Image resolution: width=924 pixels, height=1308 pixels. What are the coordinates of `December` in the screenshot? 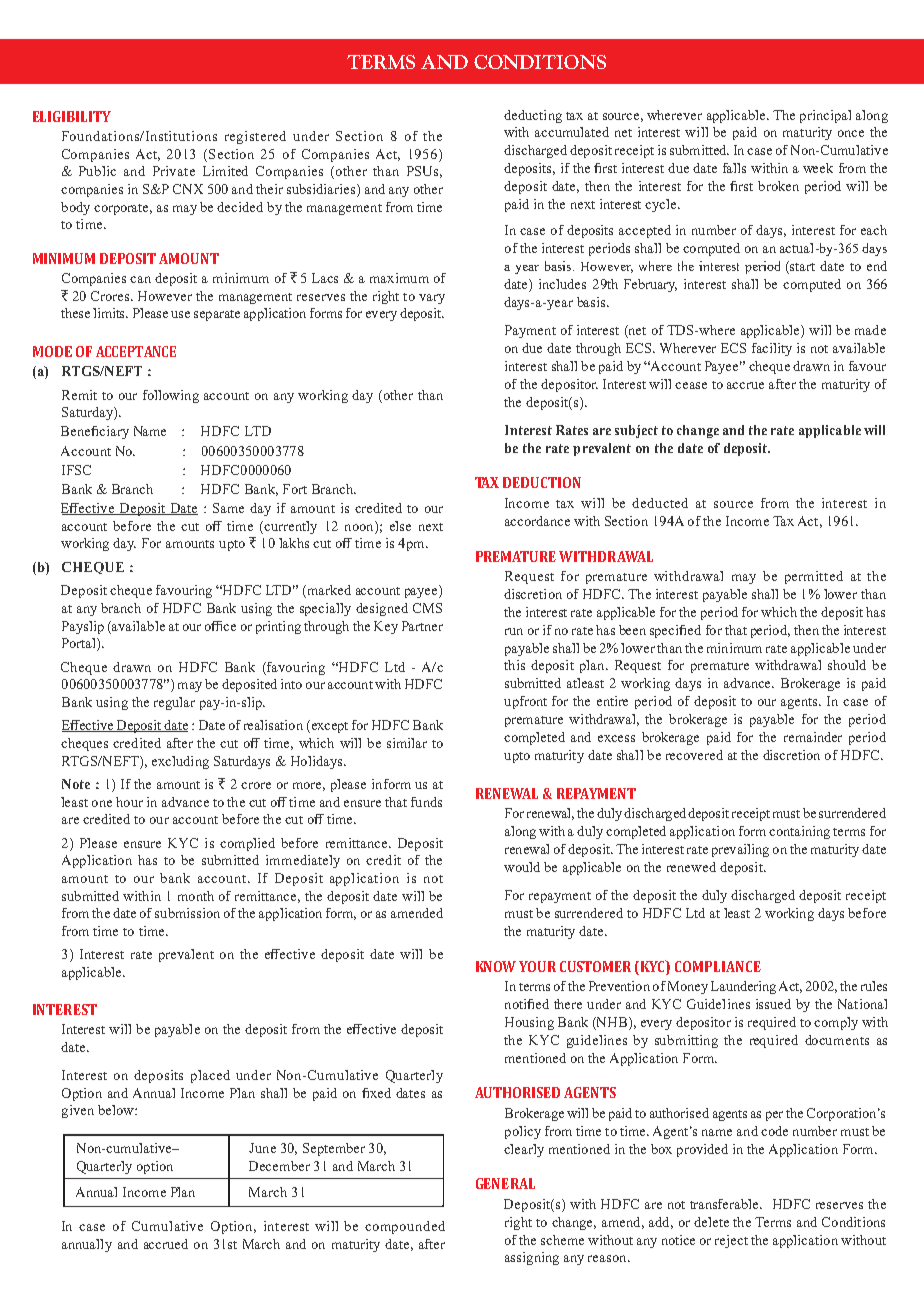 It's located at (279, 1166).
